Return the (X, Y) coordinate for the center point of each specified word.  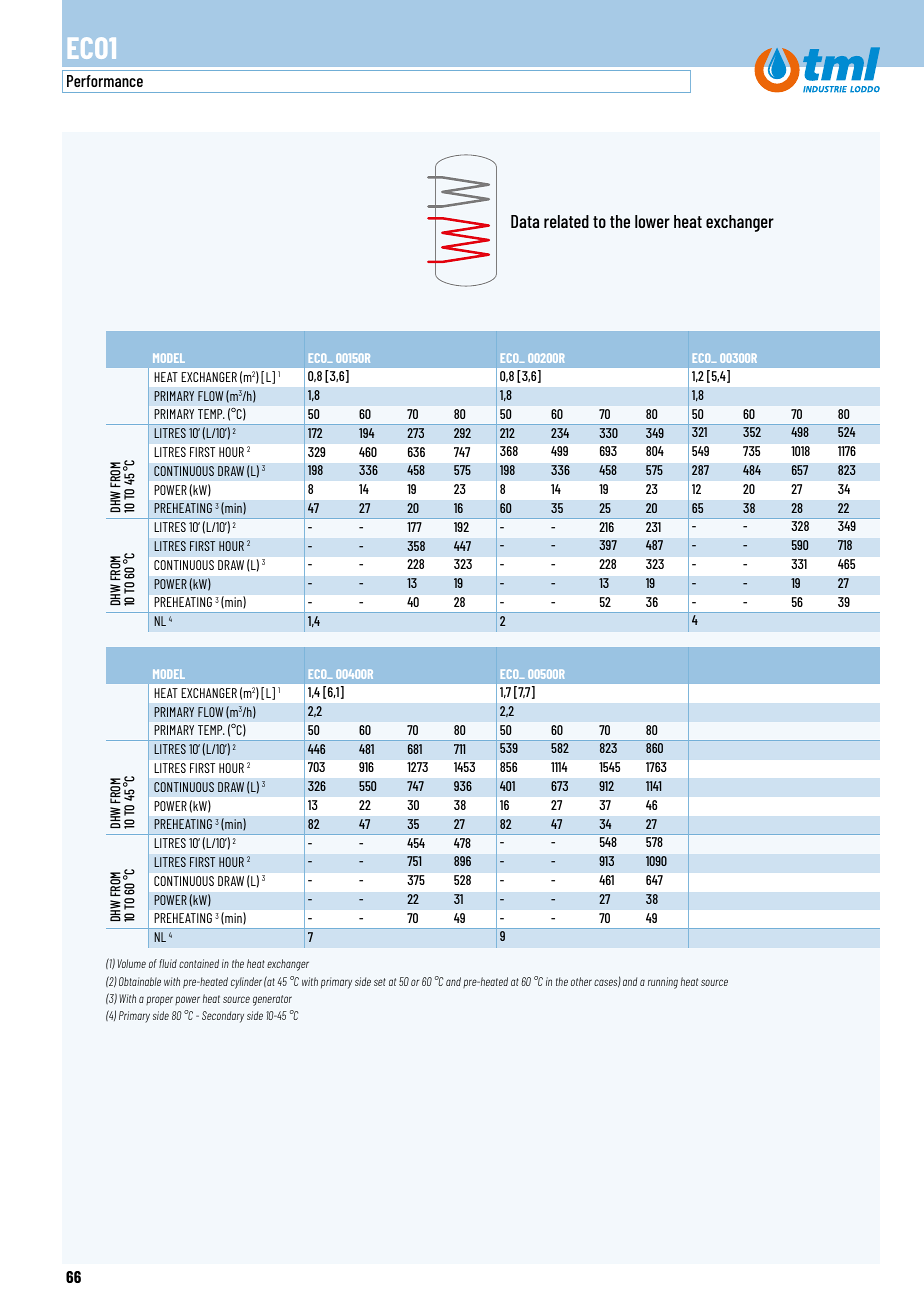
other (581, 981)
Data (525, 221)
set (380, 982)
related (566, 221)
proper (159, 1001)
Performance (105, 81)
